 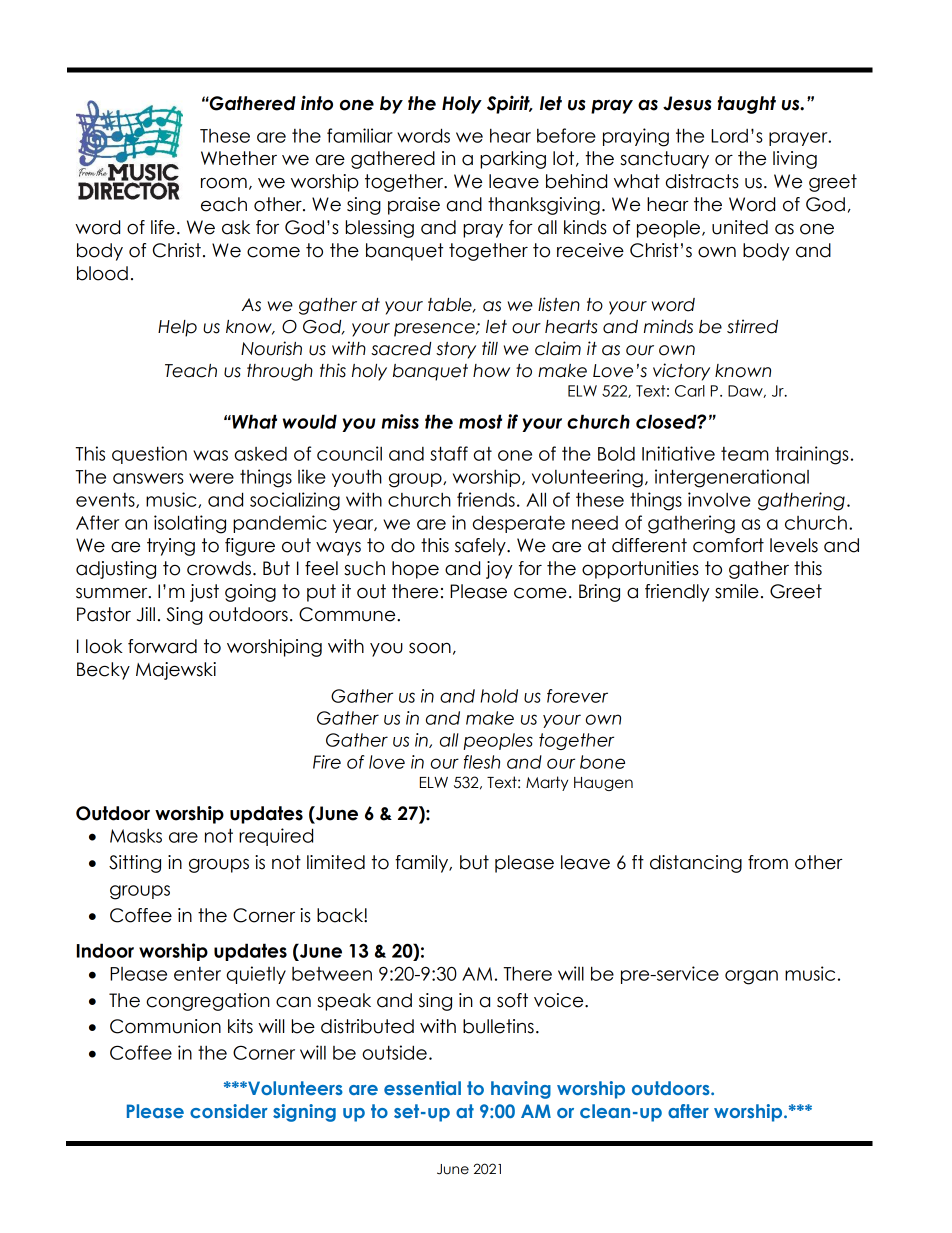 What do you see at coordinates (422, 1088) in the screenshot?
I see `essential` at bounding box center [422, 1088].
